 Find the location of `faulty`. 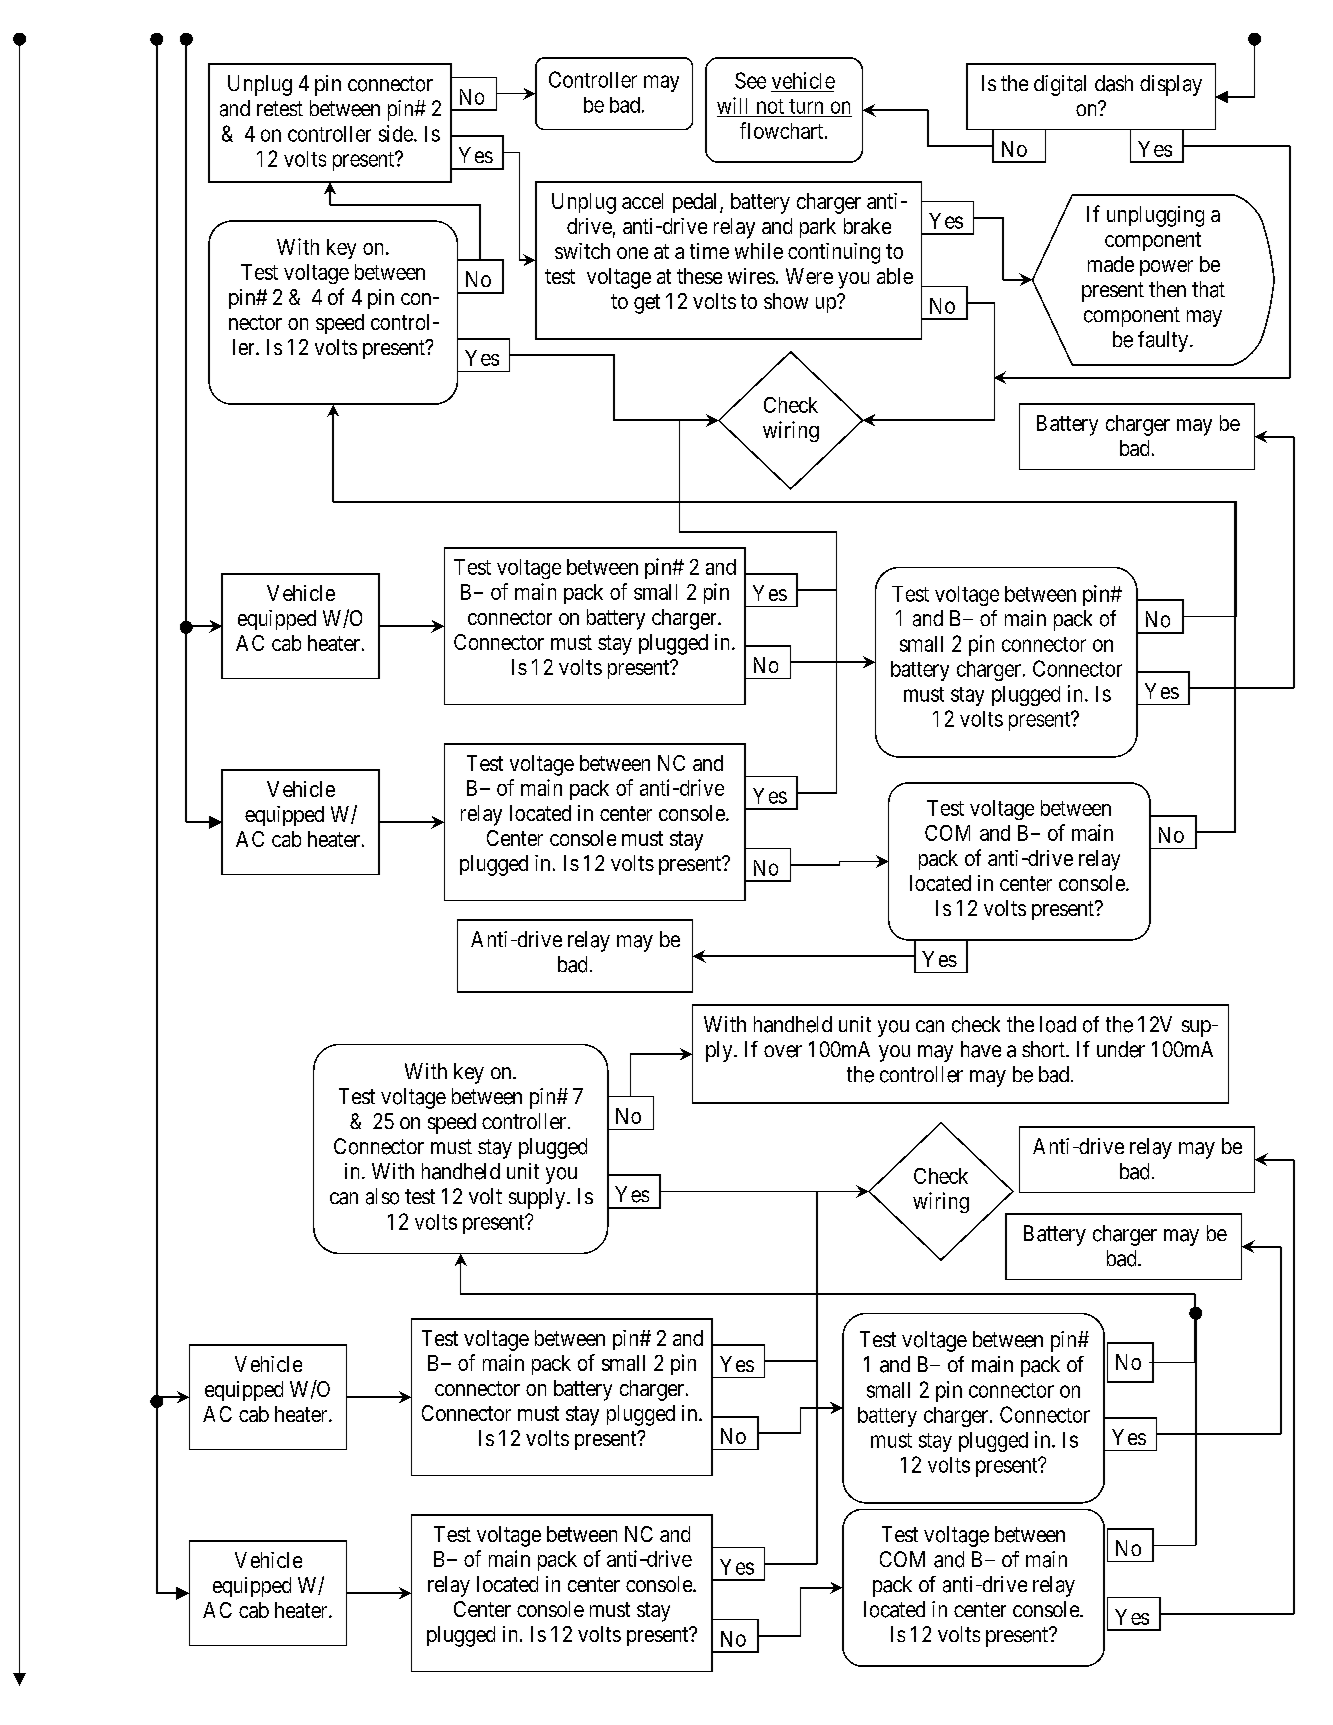

faulty is located at coordinates (1163, 341).
